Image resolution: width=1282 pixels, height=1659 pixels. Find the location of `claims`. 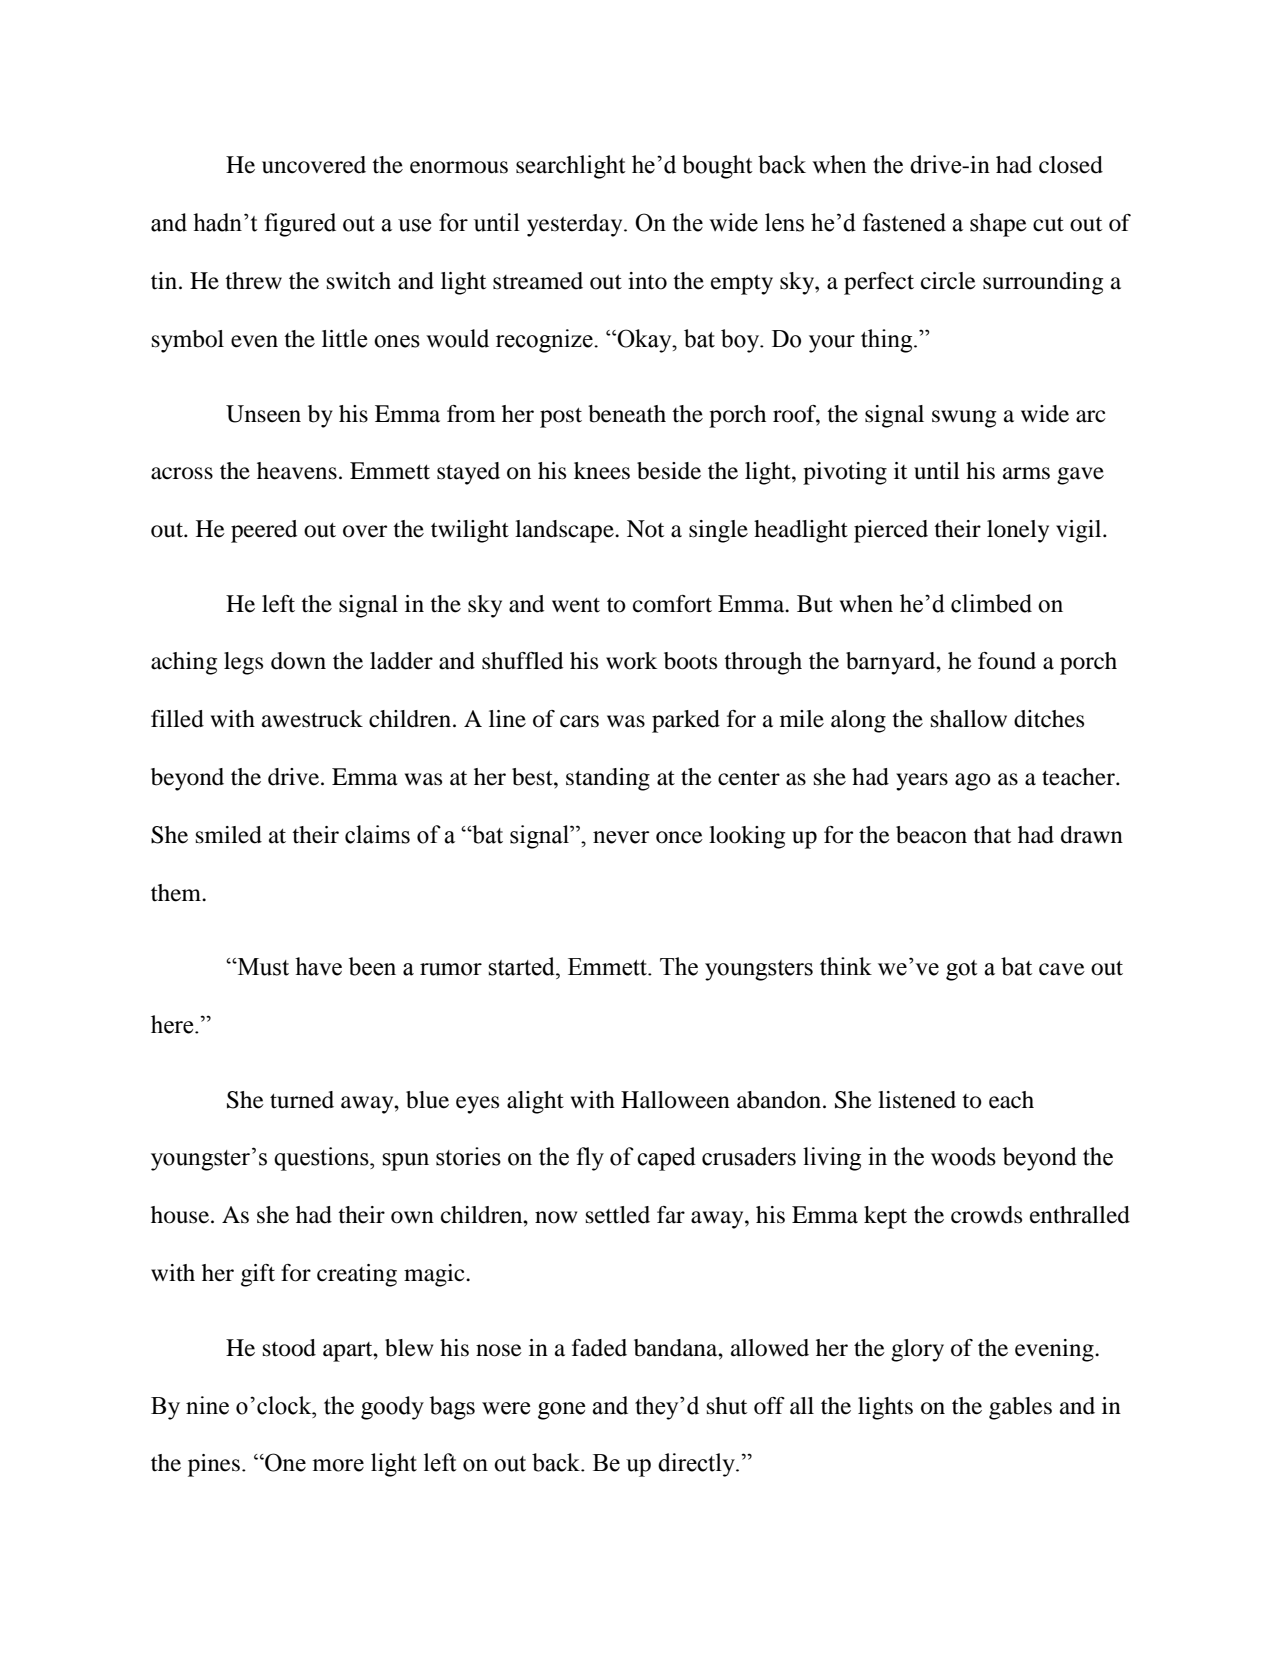

claims is located at coordinates (377, 834).
